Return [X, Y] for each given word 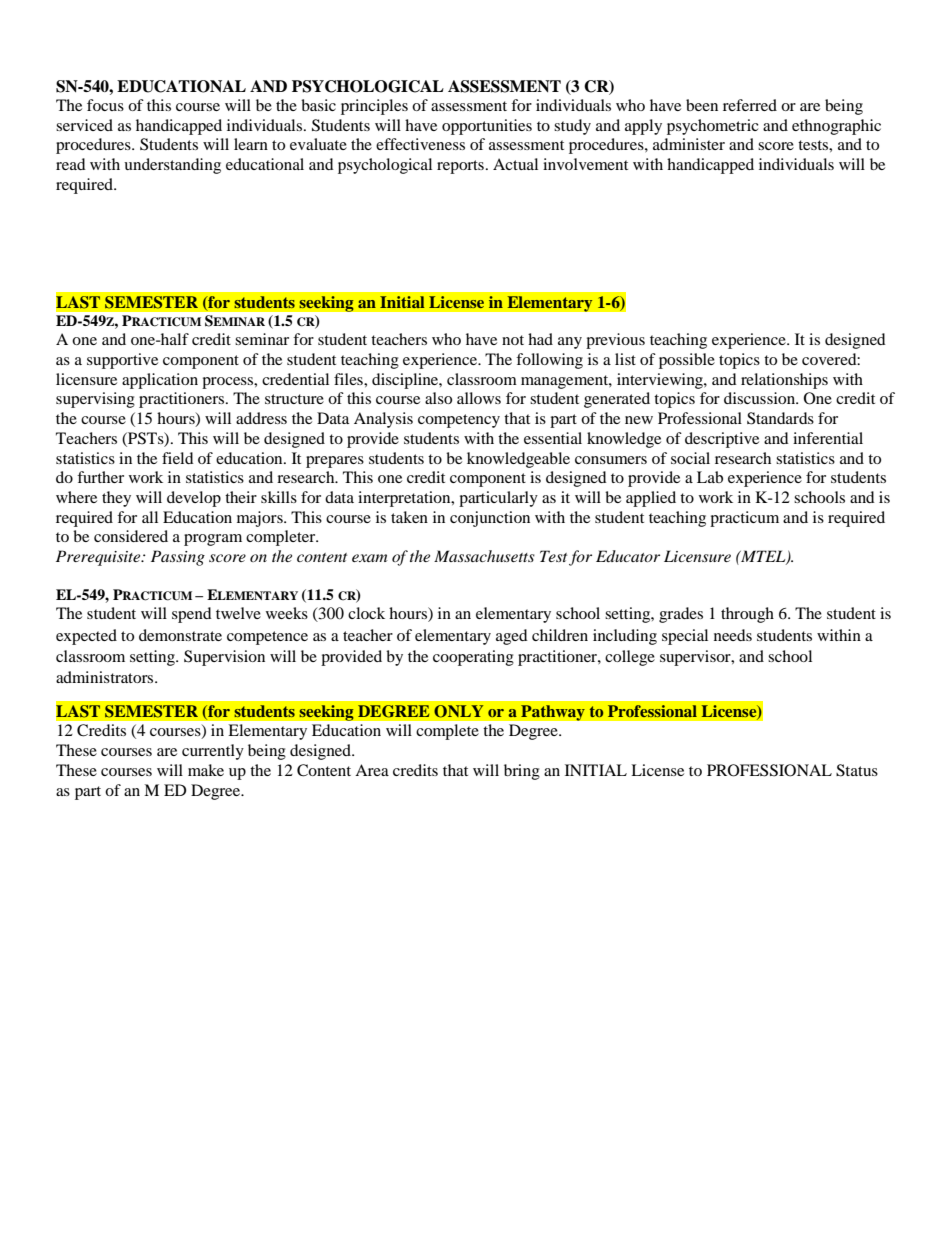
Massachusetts [484, 556]
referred [750, 105]
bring [522, 772]
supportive [122, 361]
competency [459, 421]
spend [192, 615]
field [178, 458]
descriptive [722, 440]
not [513, 340]
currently [213, 752]
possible [687, 361]
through [747, 615]
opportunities [487, 127]
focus [105, 105]
